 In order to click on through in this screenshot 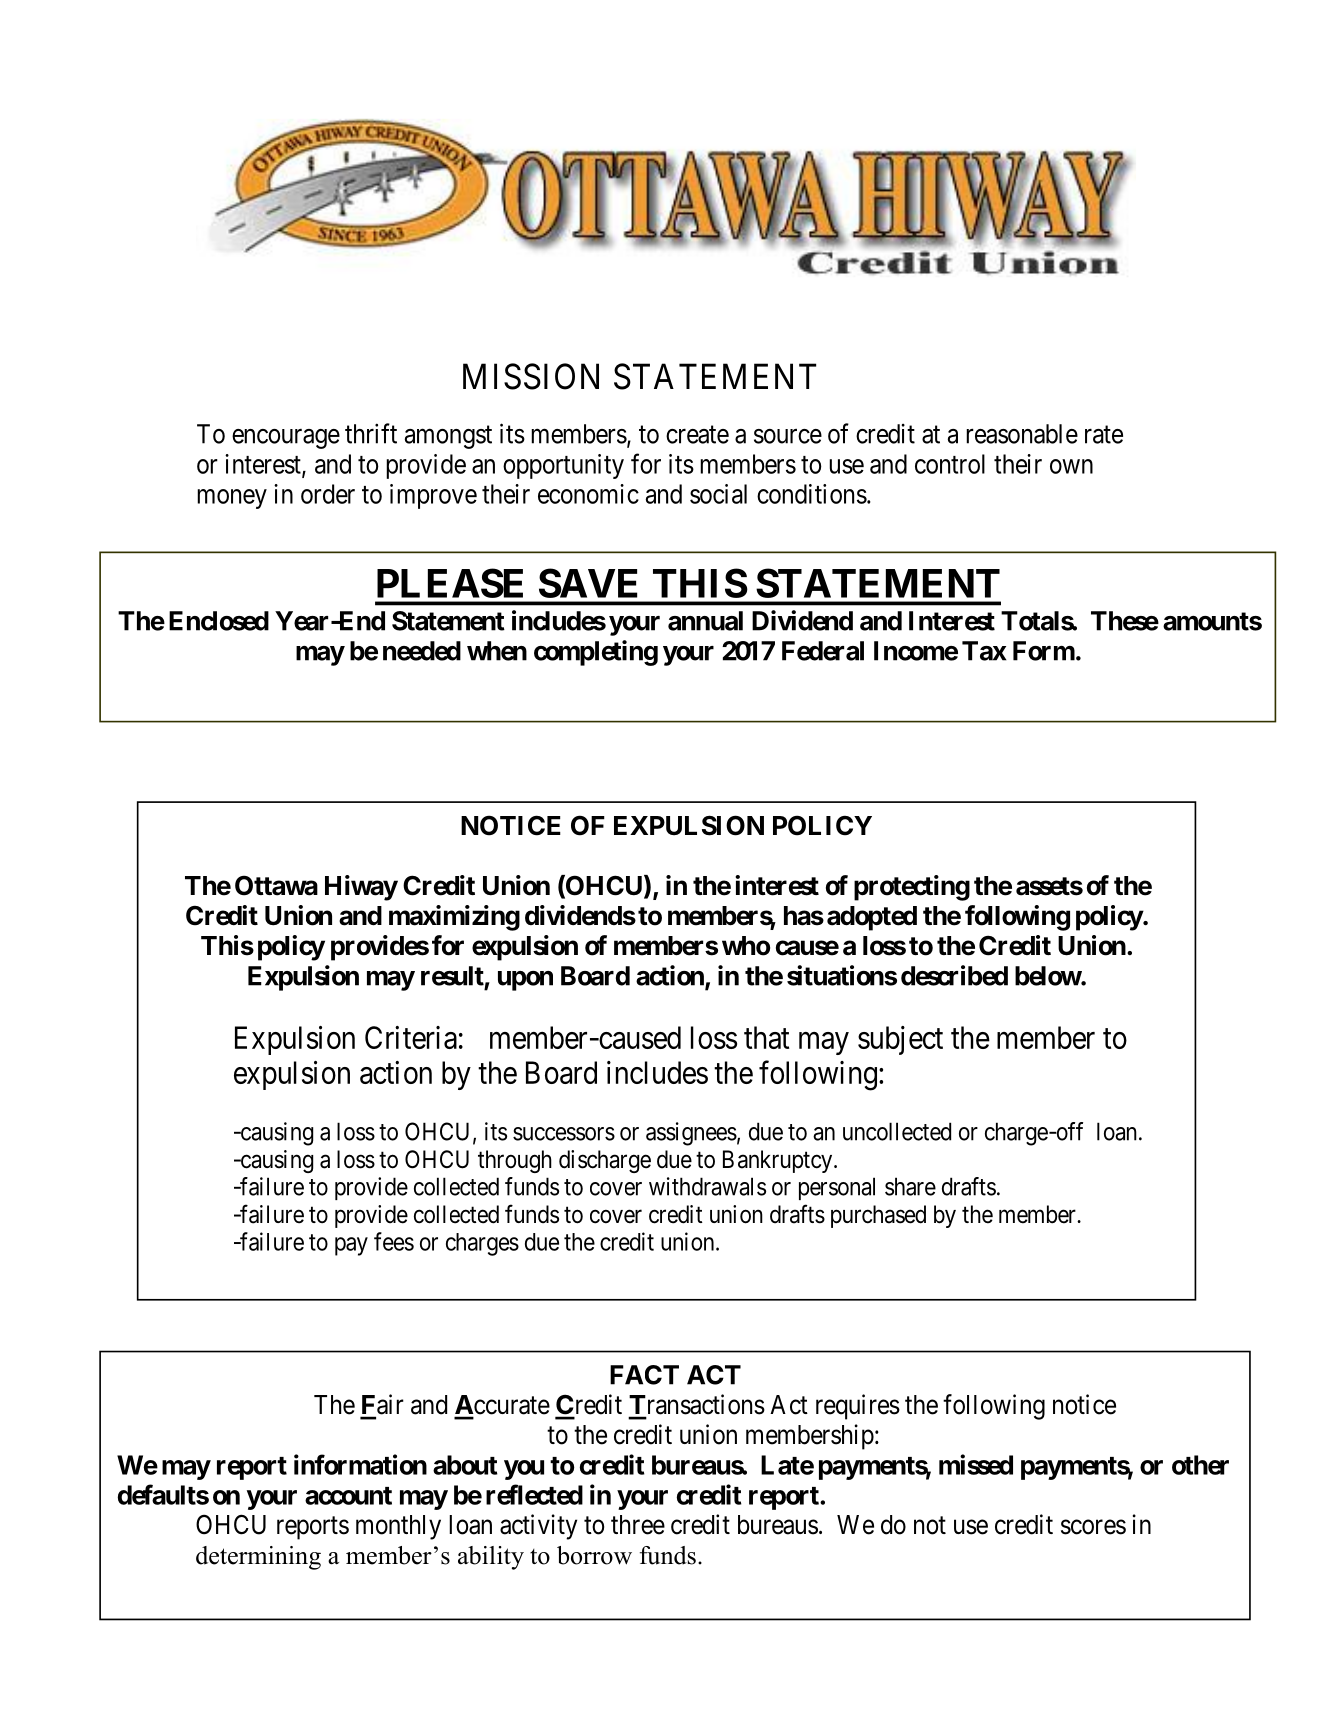, I will do `click(515, 1161)`.
